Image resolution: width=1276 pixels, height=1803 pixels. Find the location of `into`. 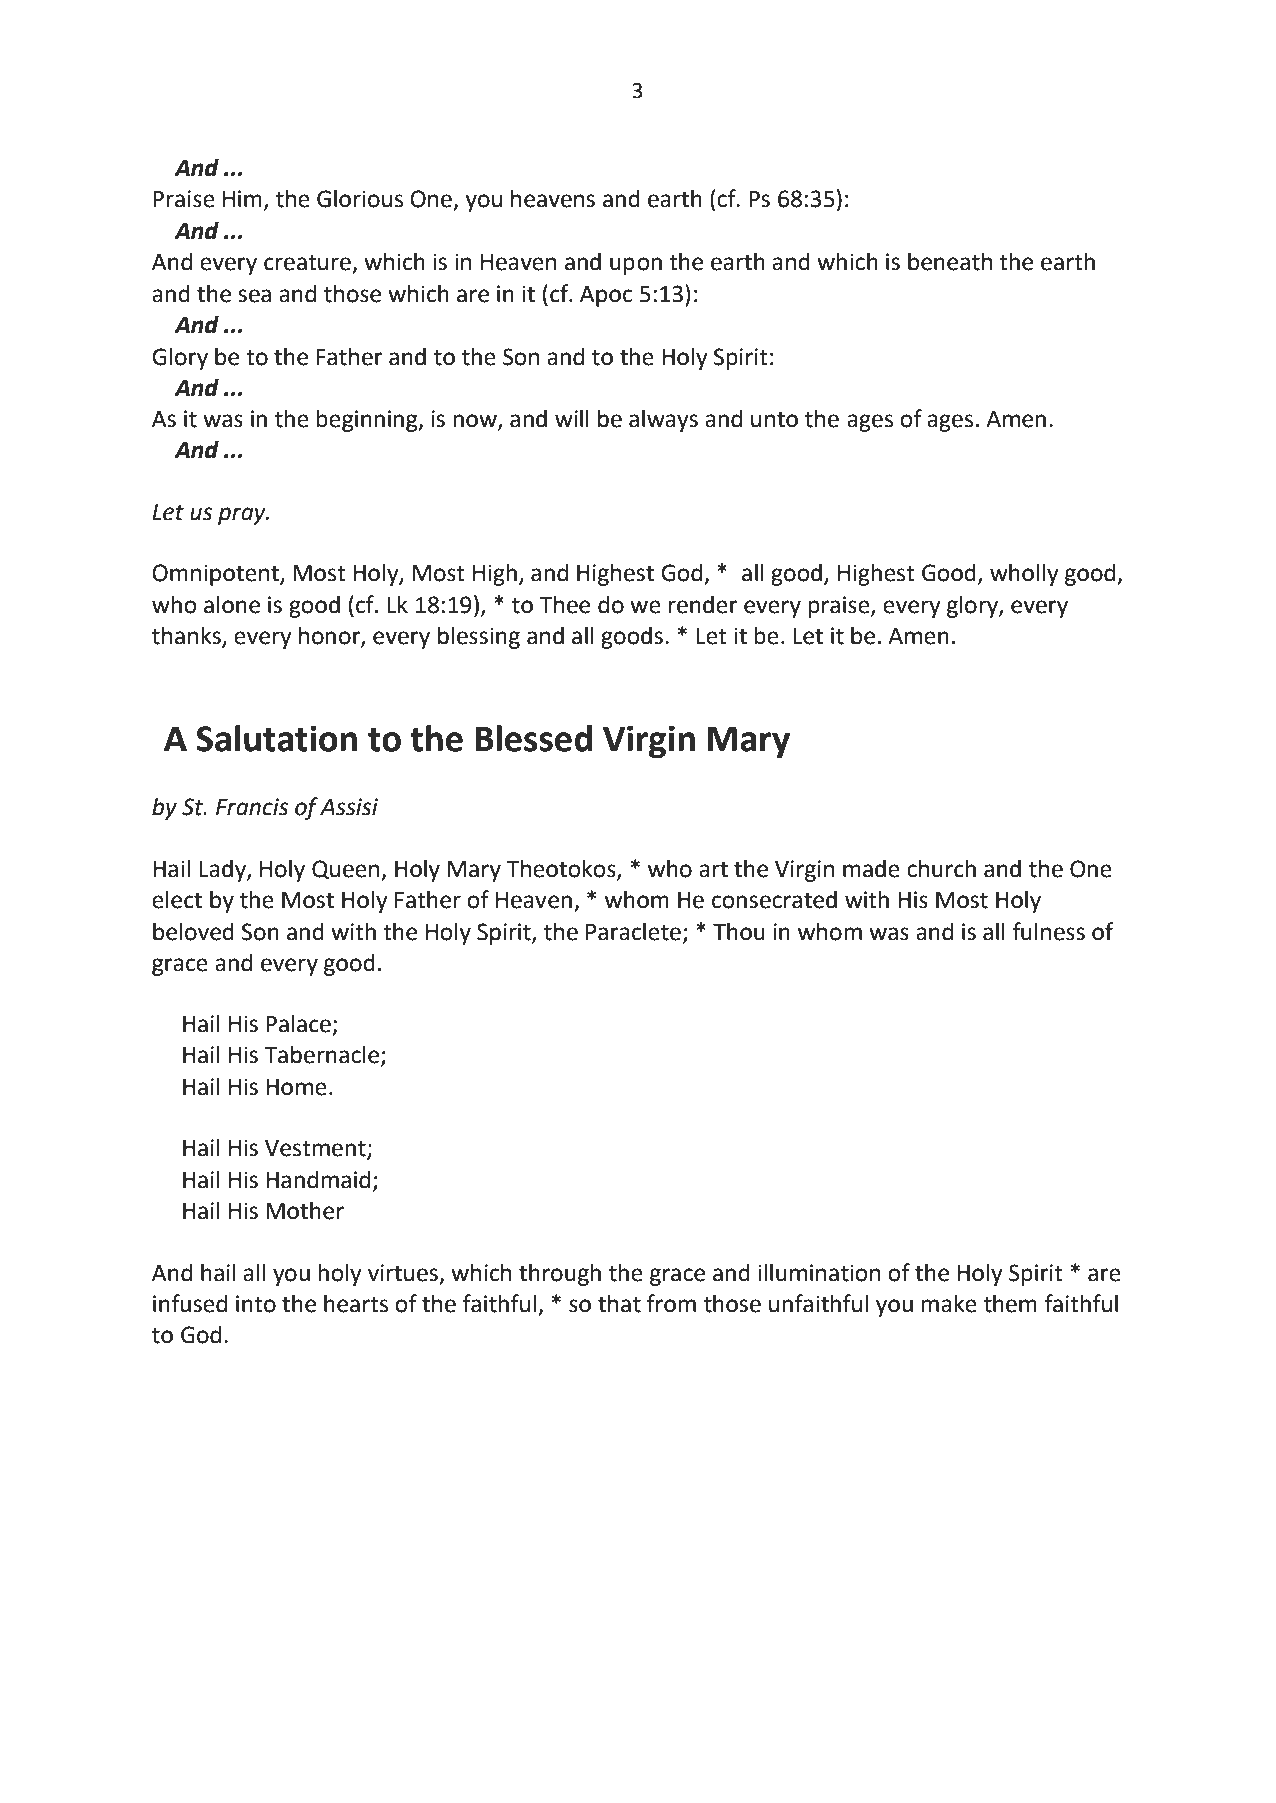

into is located at coordinates (256, 1304).
